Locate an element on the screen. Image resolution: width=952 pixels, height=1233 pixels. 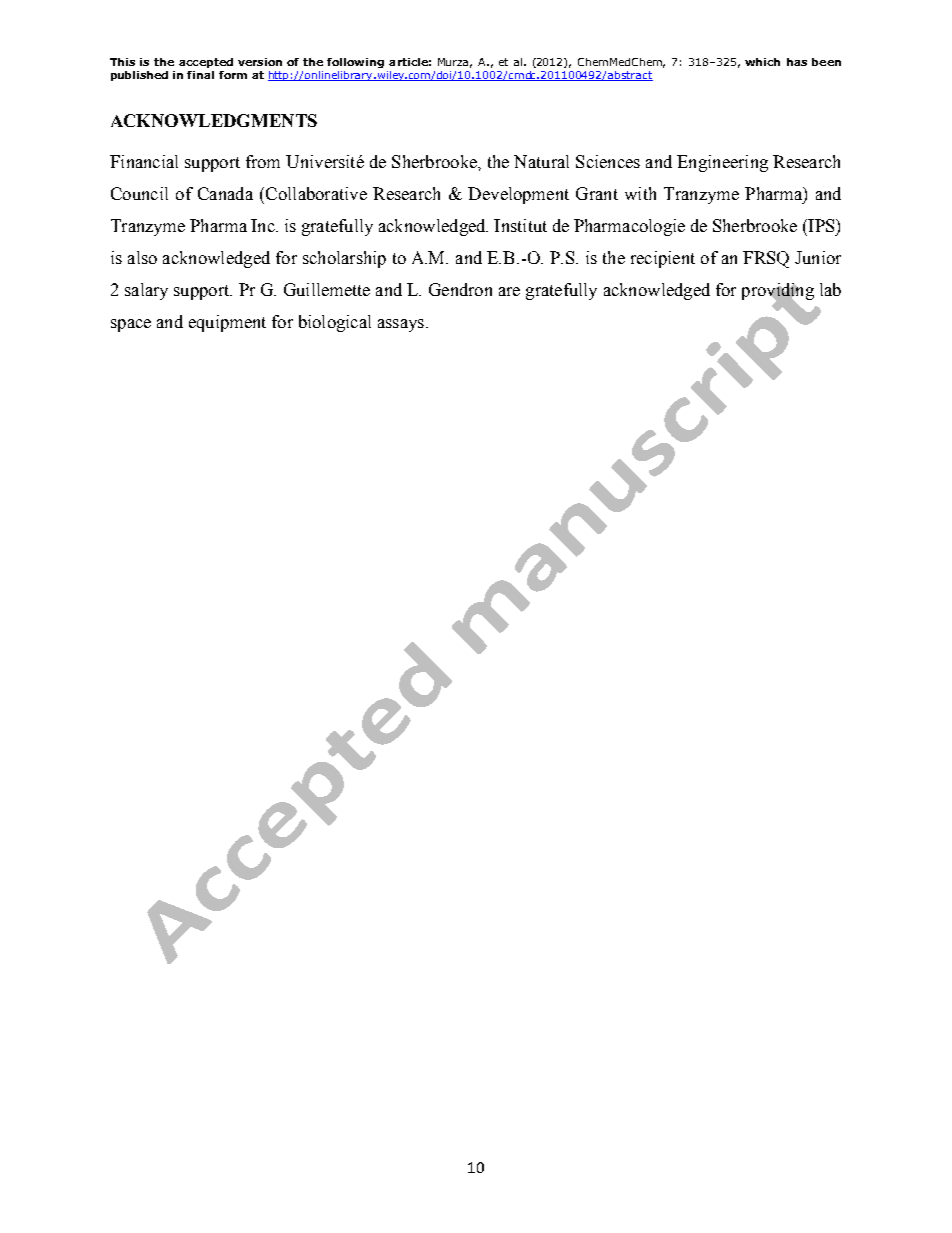
equipment is located at coordinates (227, 323).
